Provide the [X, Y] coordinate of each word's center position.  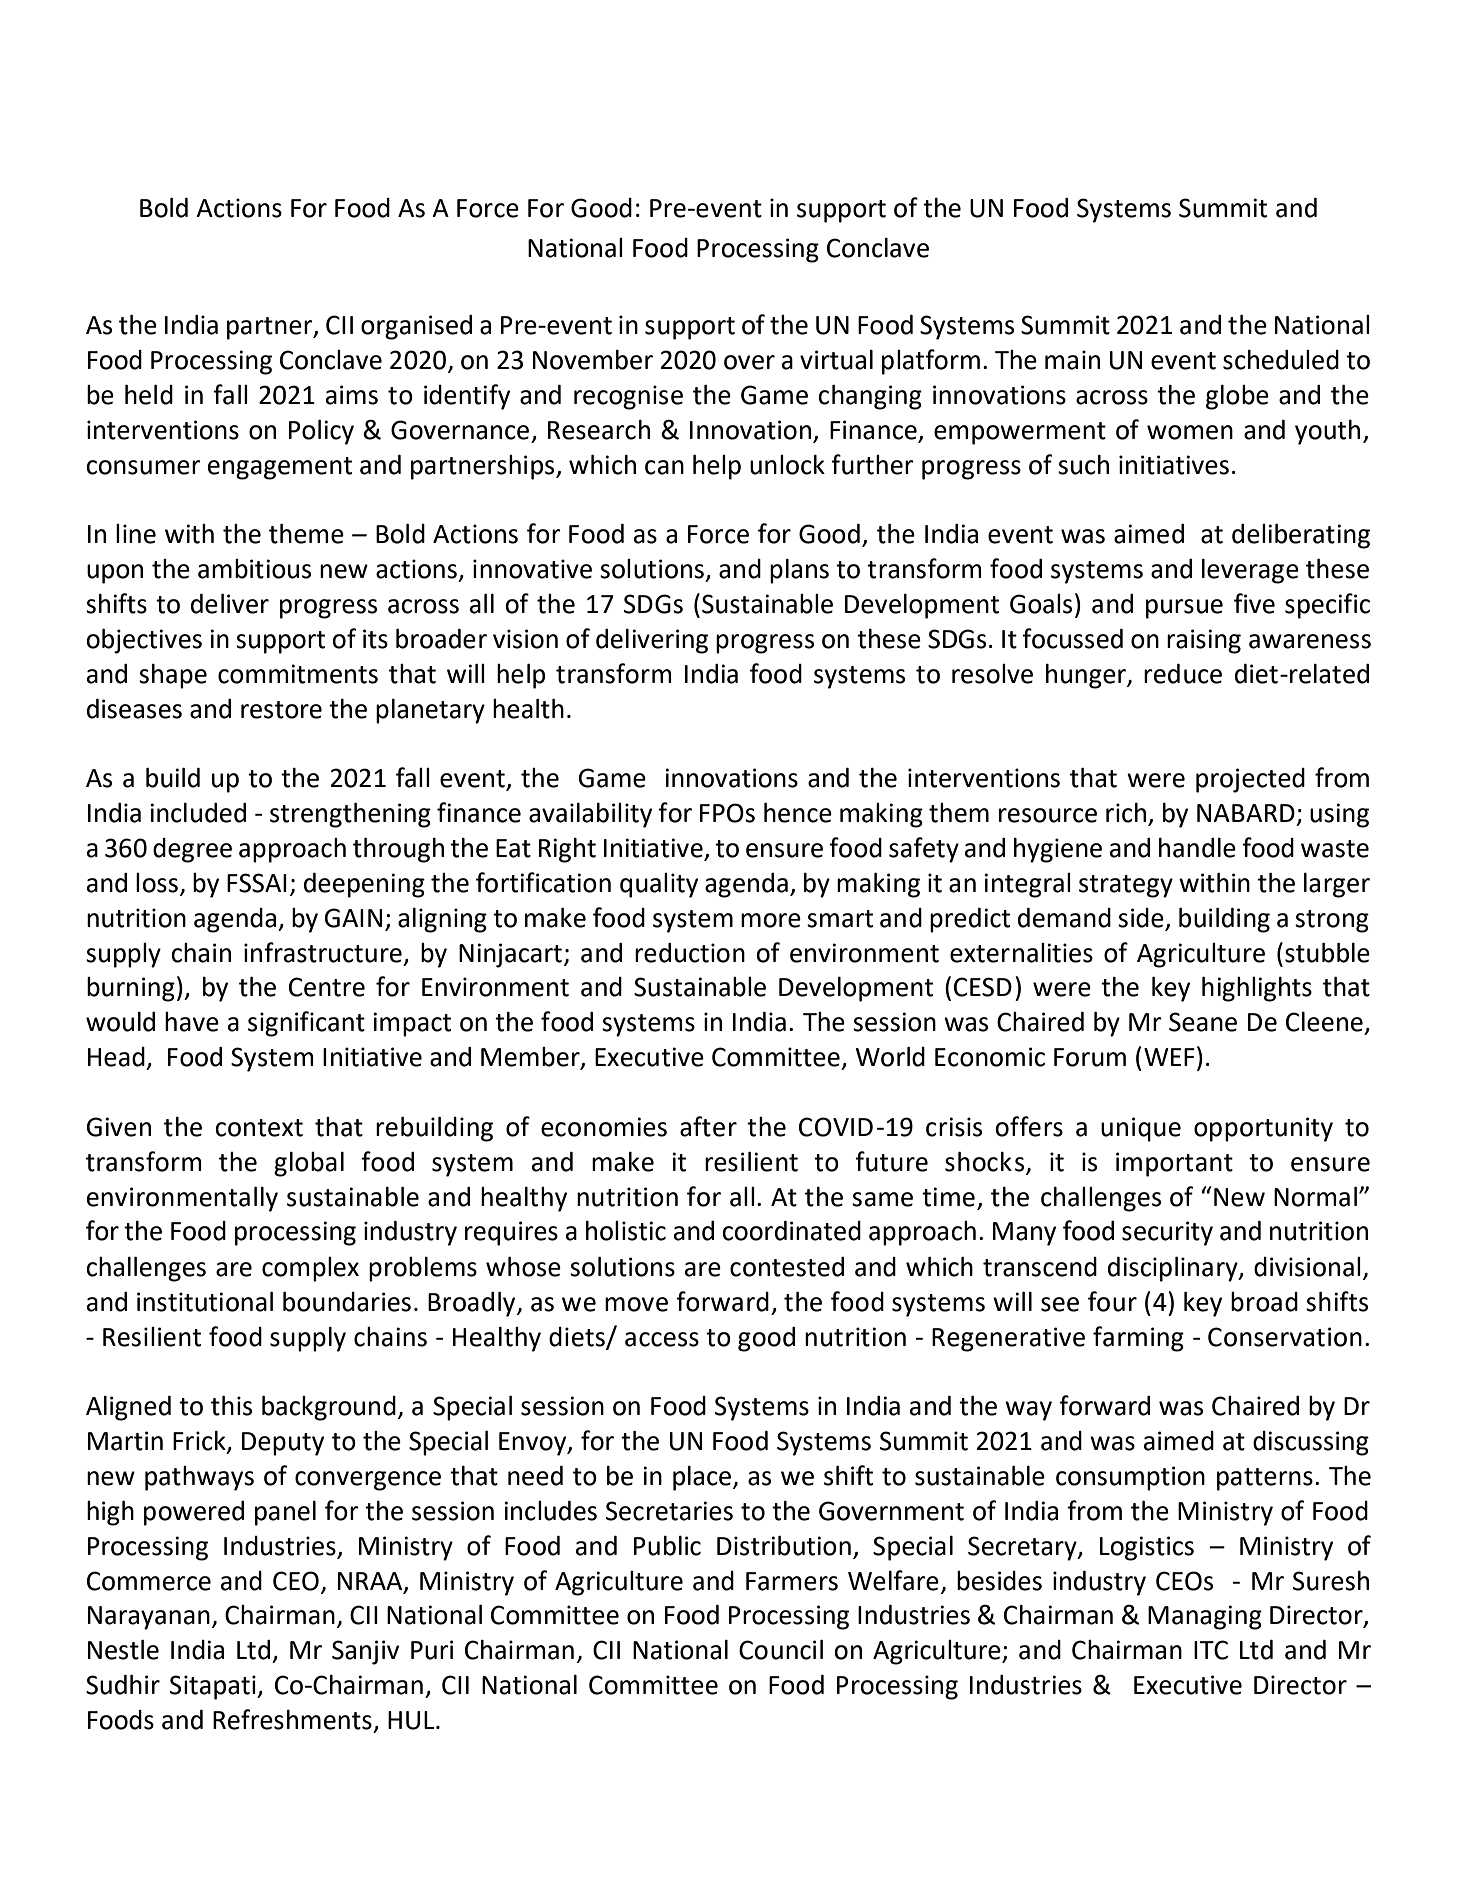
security [1167, 1233]
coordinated [791, 1231]
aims [352, 395]
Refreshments [292, 1719]
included [198, 813]
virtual [836, 360]
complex [310, 1269]
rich [1127, 814]
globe [1237, 397]
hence [798, 813]
